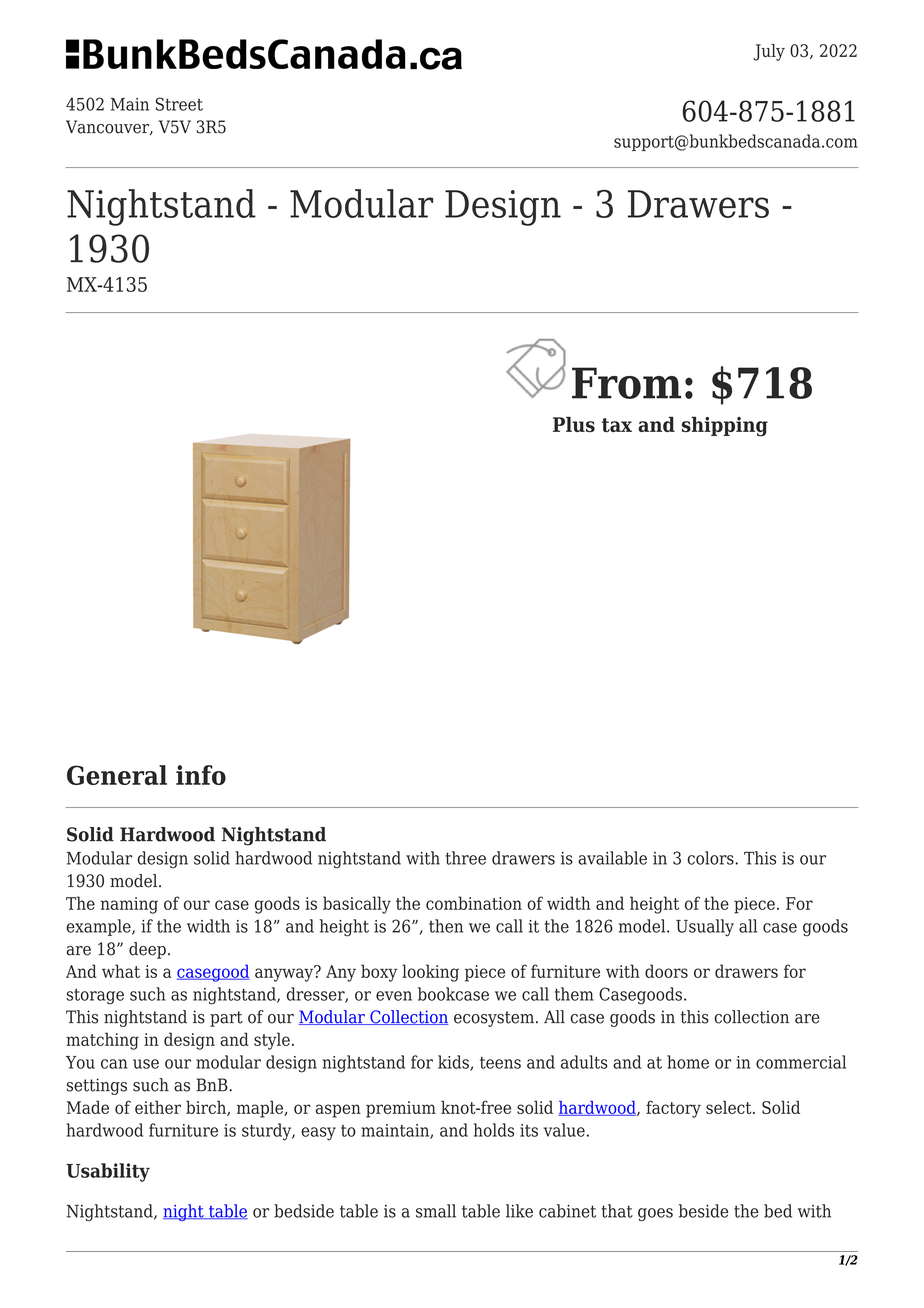  I want to click on three, so click(466, 858).
